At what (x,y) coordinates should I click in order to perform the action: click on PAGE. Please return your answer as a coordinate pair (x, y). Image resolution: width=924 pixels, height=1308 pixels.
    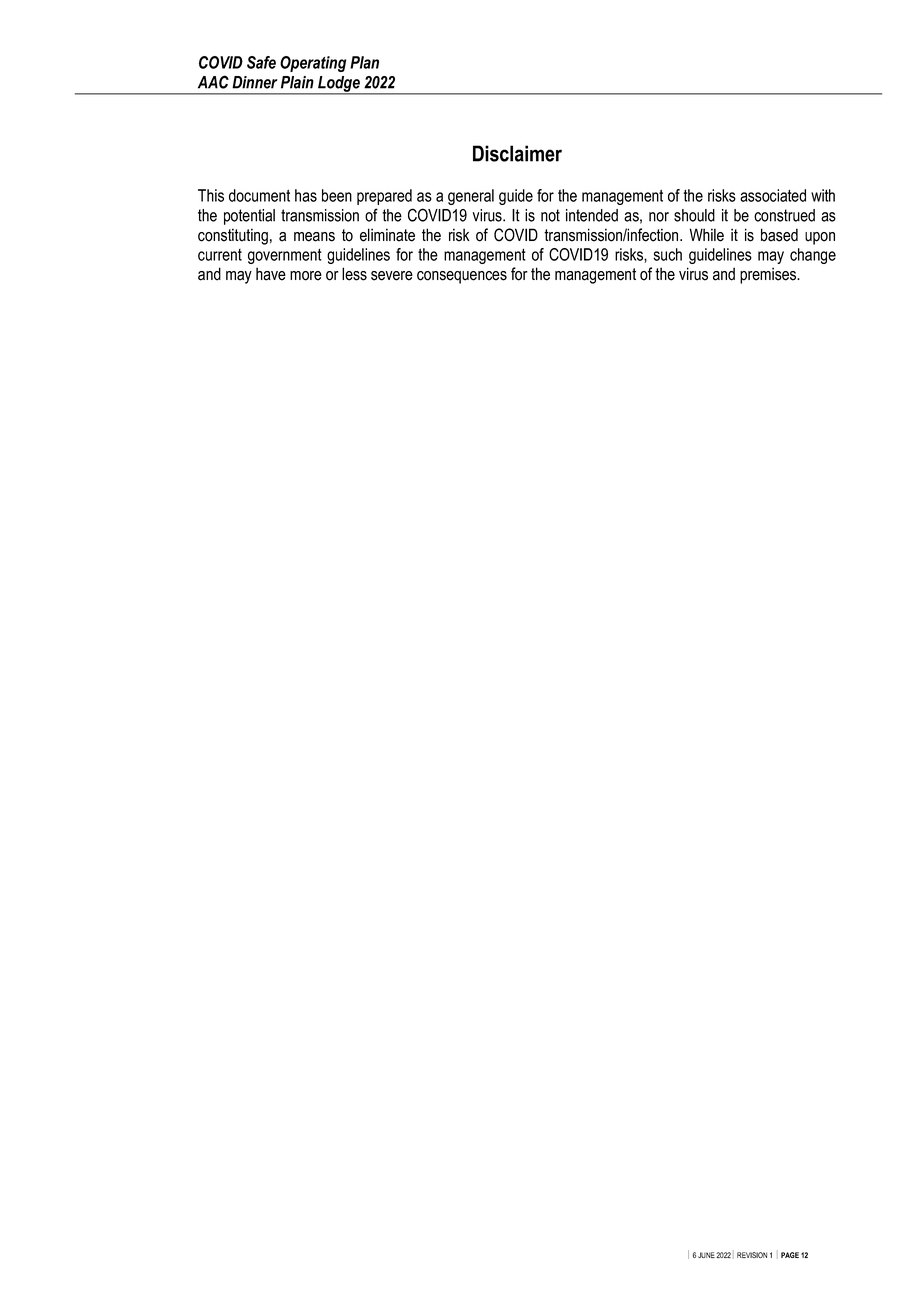
    Looking at the image, I should click on (790, 1255).
